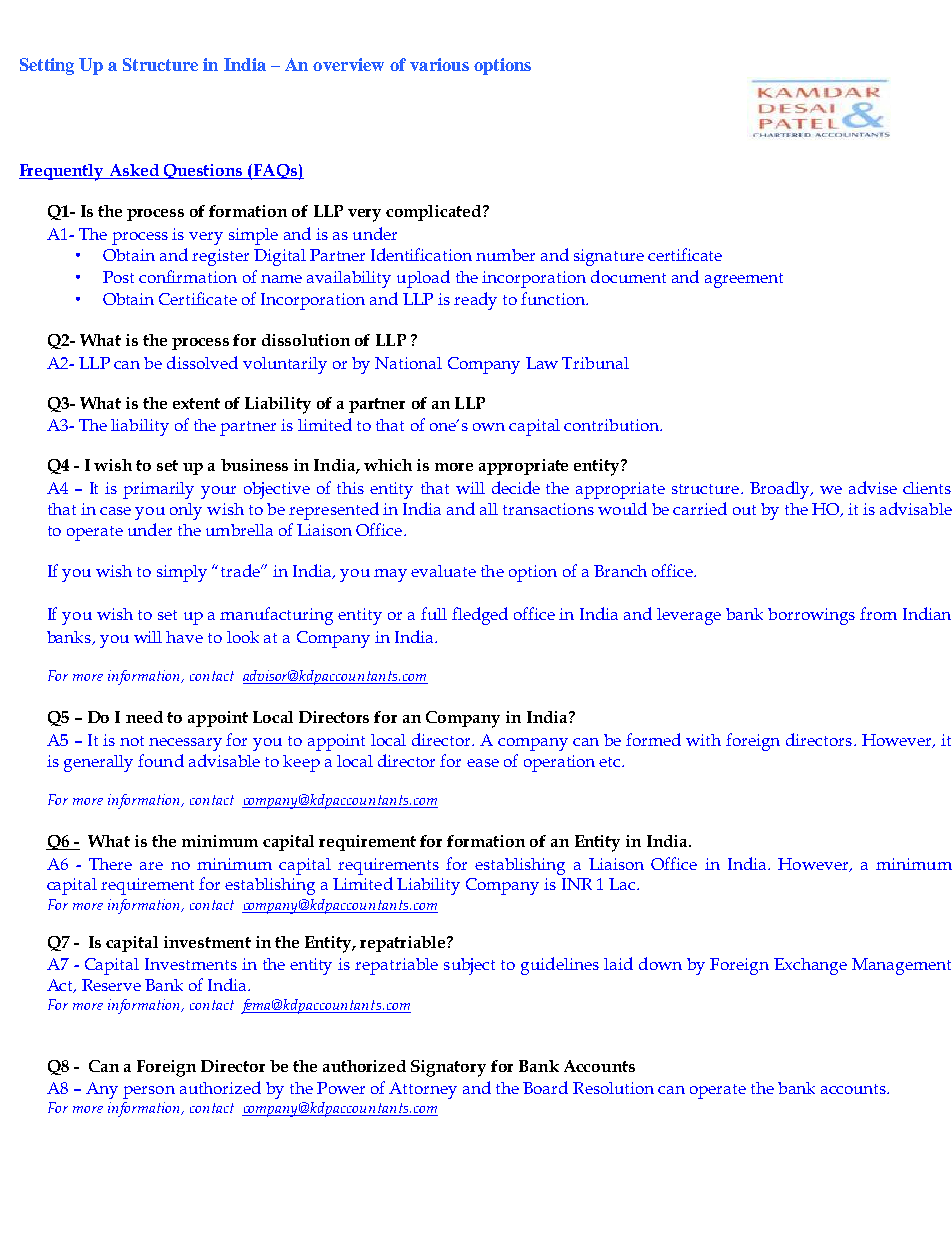 Image resolution: width=952 pixels, height=1233 pixels. Describe the element at coordinates (810, 966) in the image. I see `Exchange` at that location.
